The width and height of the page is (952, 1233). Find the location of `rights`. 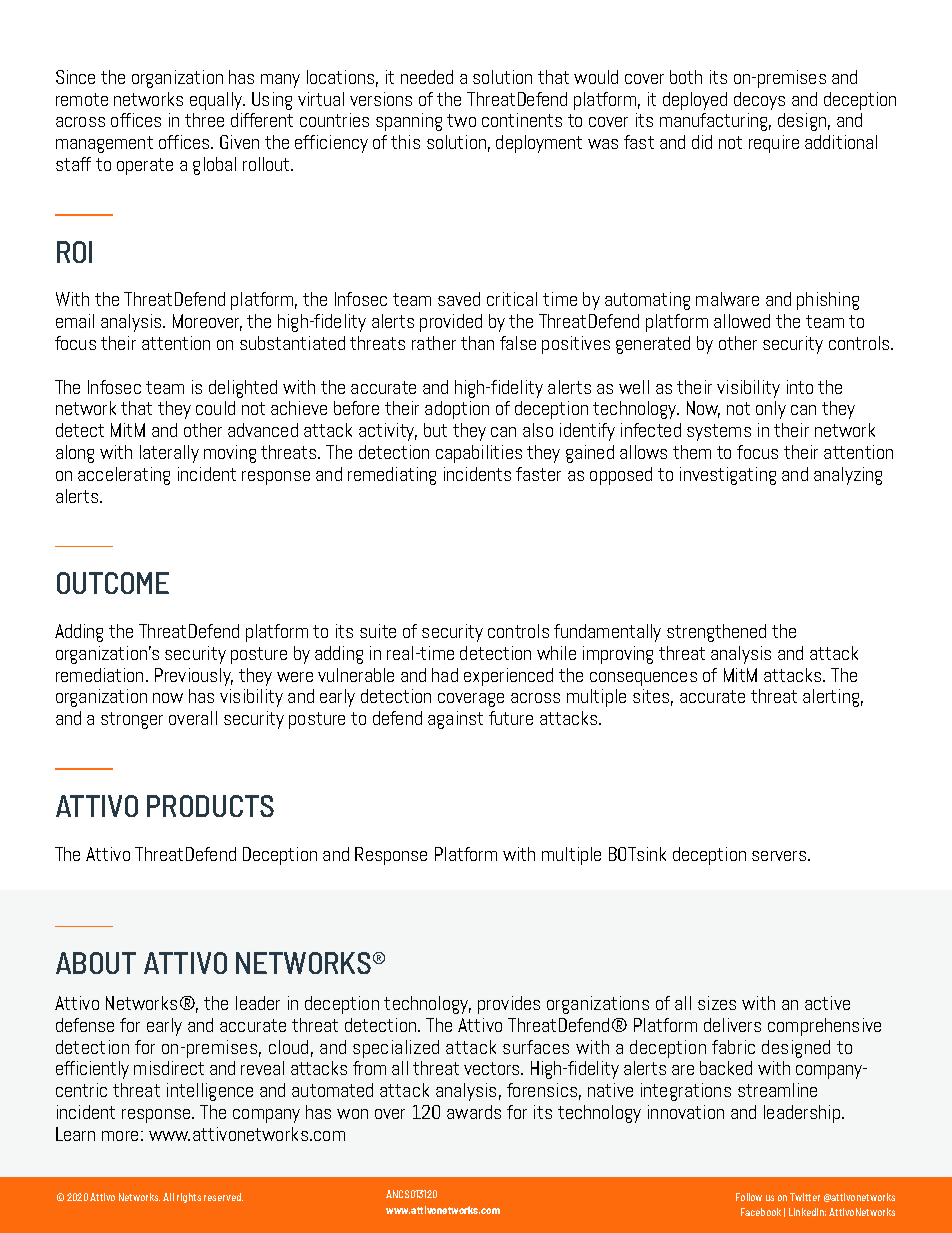

rights is located at coordinates (189, 1198).
